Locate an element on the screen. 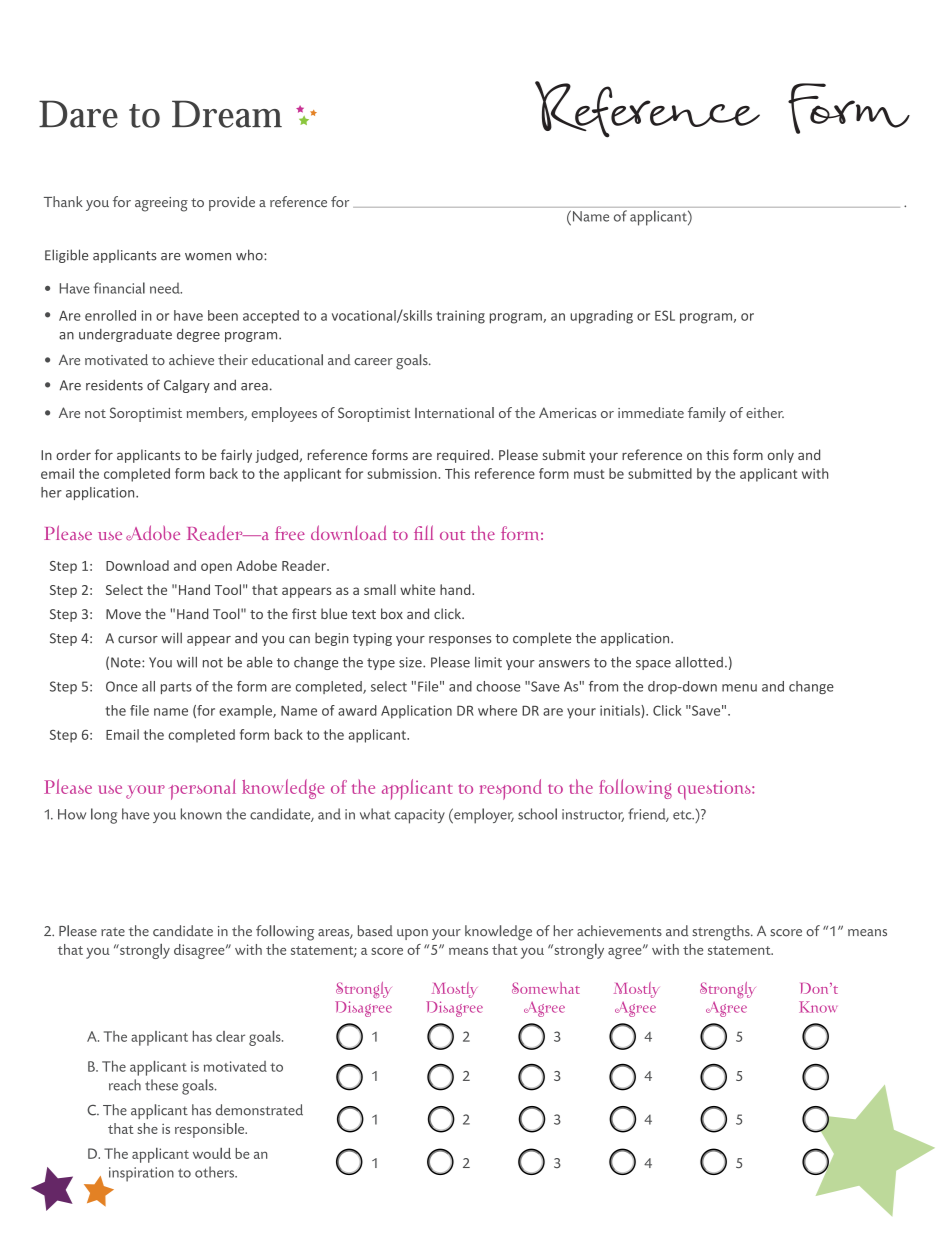 The height and width of the screenshot is (1233, 952). need is located at coordinates (166, 288).
